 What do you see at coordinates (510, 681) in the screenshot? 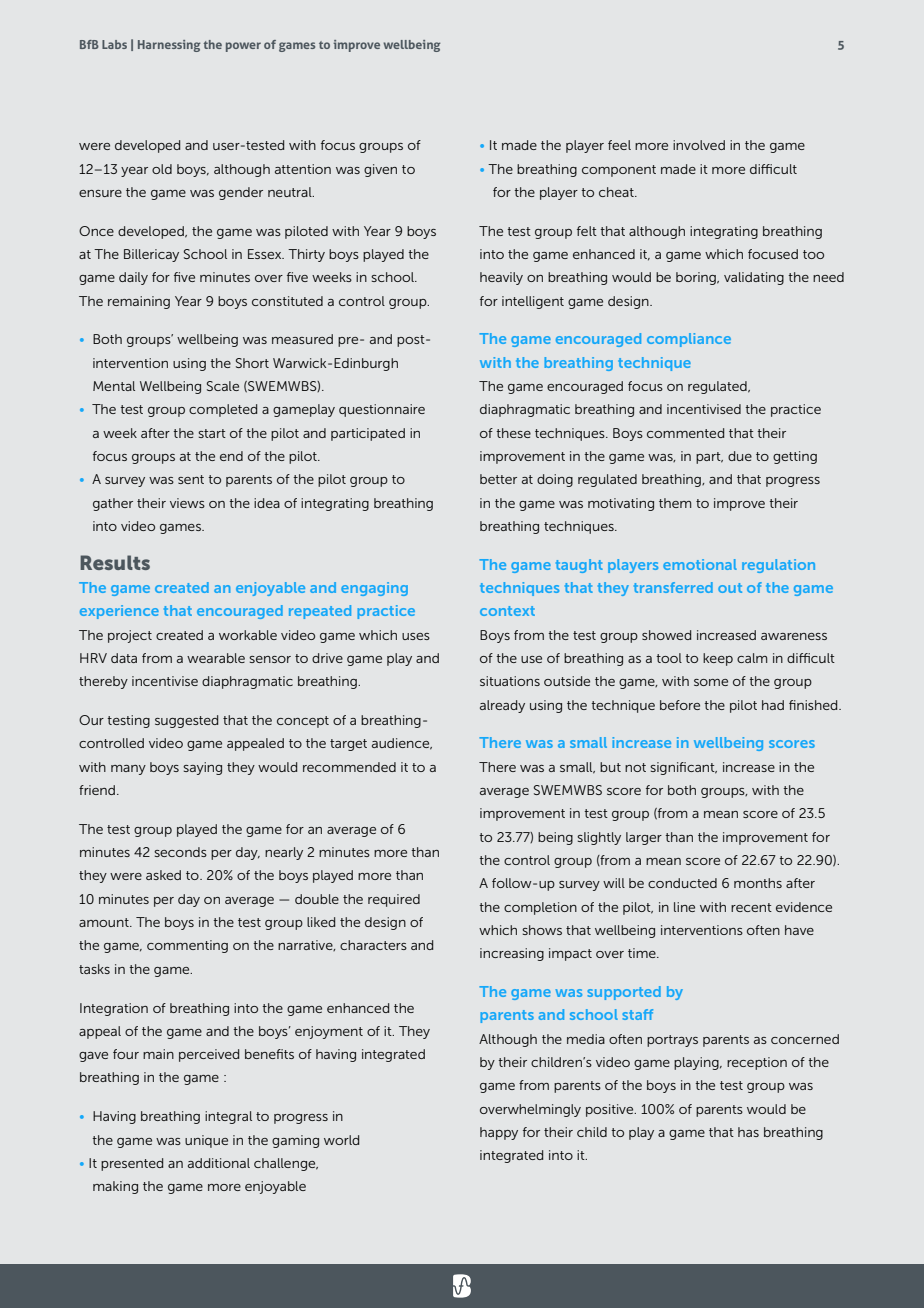
I see `situations` at bounding box center [510, 681].
